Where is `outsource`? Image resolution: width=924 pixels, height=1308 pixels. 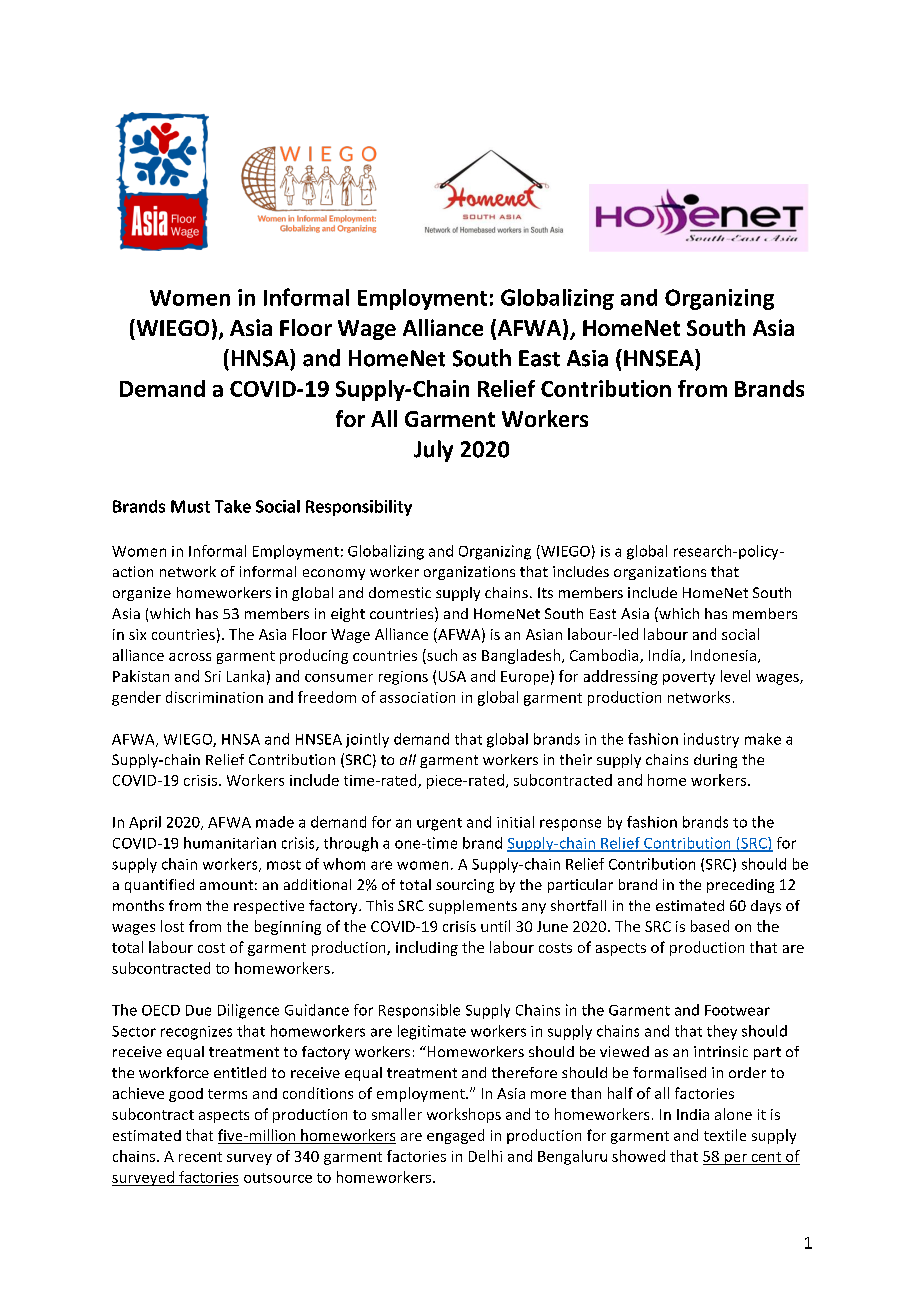
outsource is located at coordinates (278, 1178).
